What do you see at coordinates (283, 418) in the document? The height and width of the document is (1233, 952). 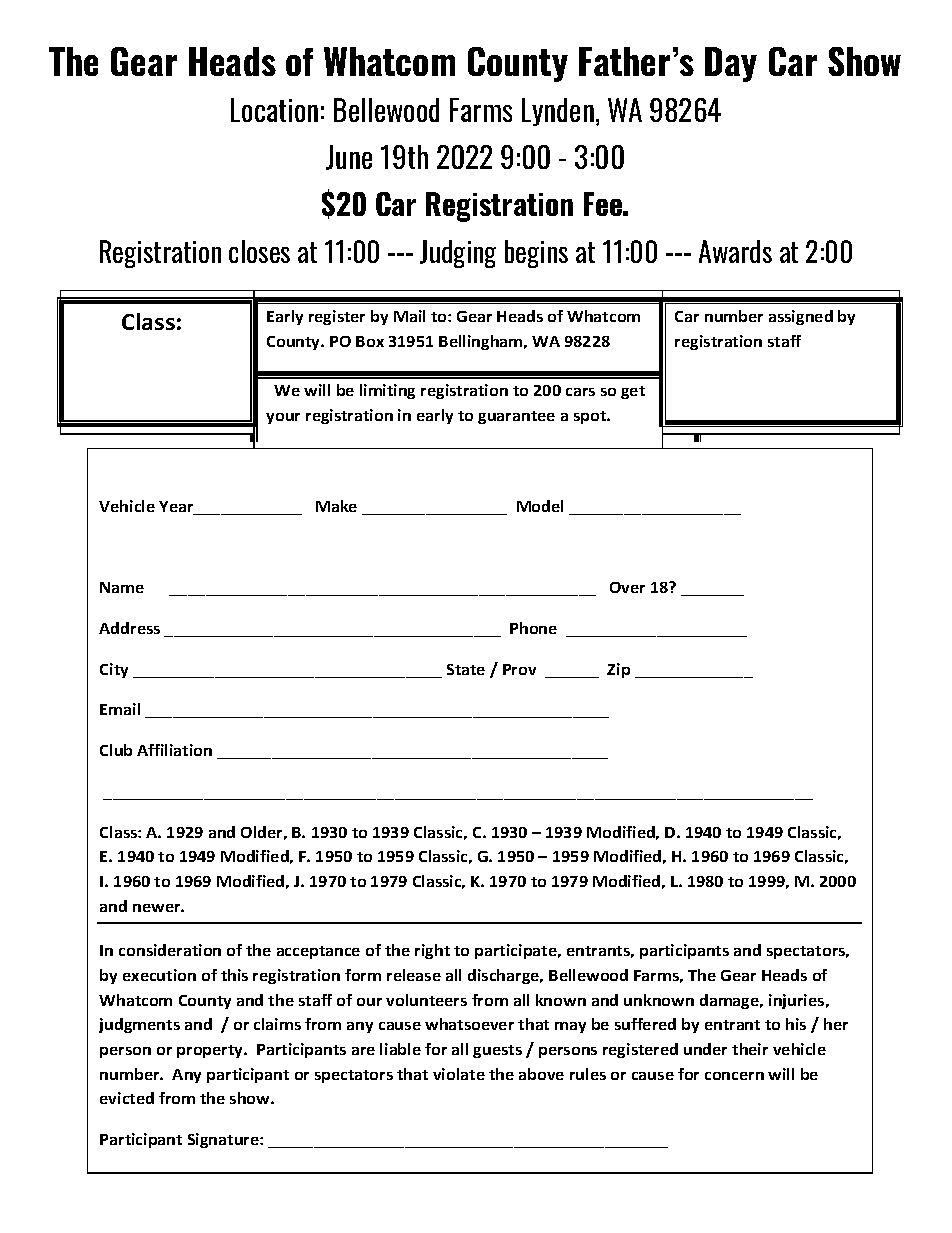 I see `your` at bounding box center [283, 418].
